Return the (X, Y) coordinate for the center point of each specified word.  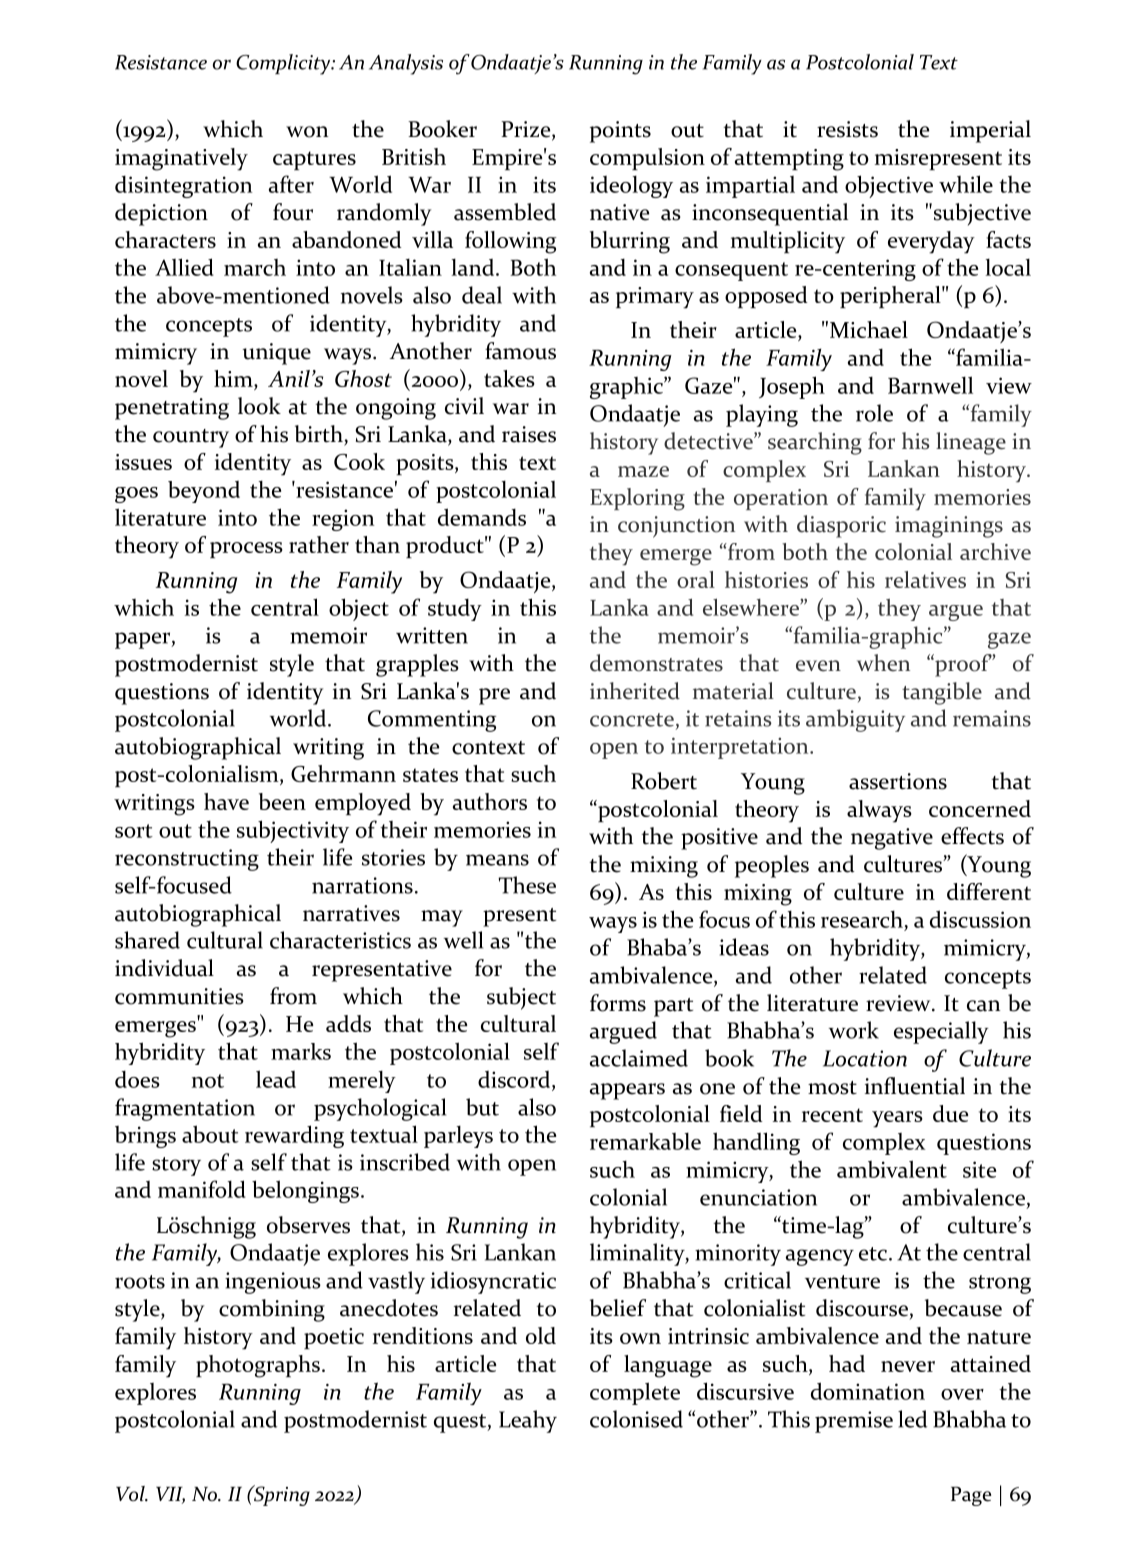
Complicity (284, 64)
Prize (527, 130)
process (246, 550)
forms (618, 1003)
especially (941, 1032)
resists (847, 129)
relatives (925, 579)
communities (179, 996)
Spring (281, 1495)
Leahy (528, 1421)
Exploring (637, 499)
